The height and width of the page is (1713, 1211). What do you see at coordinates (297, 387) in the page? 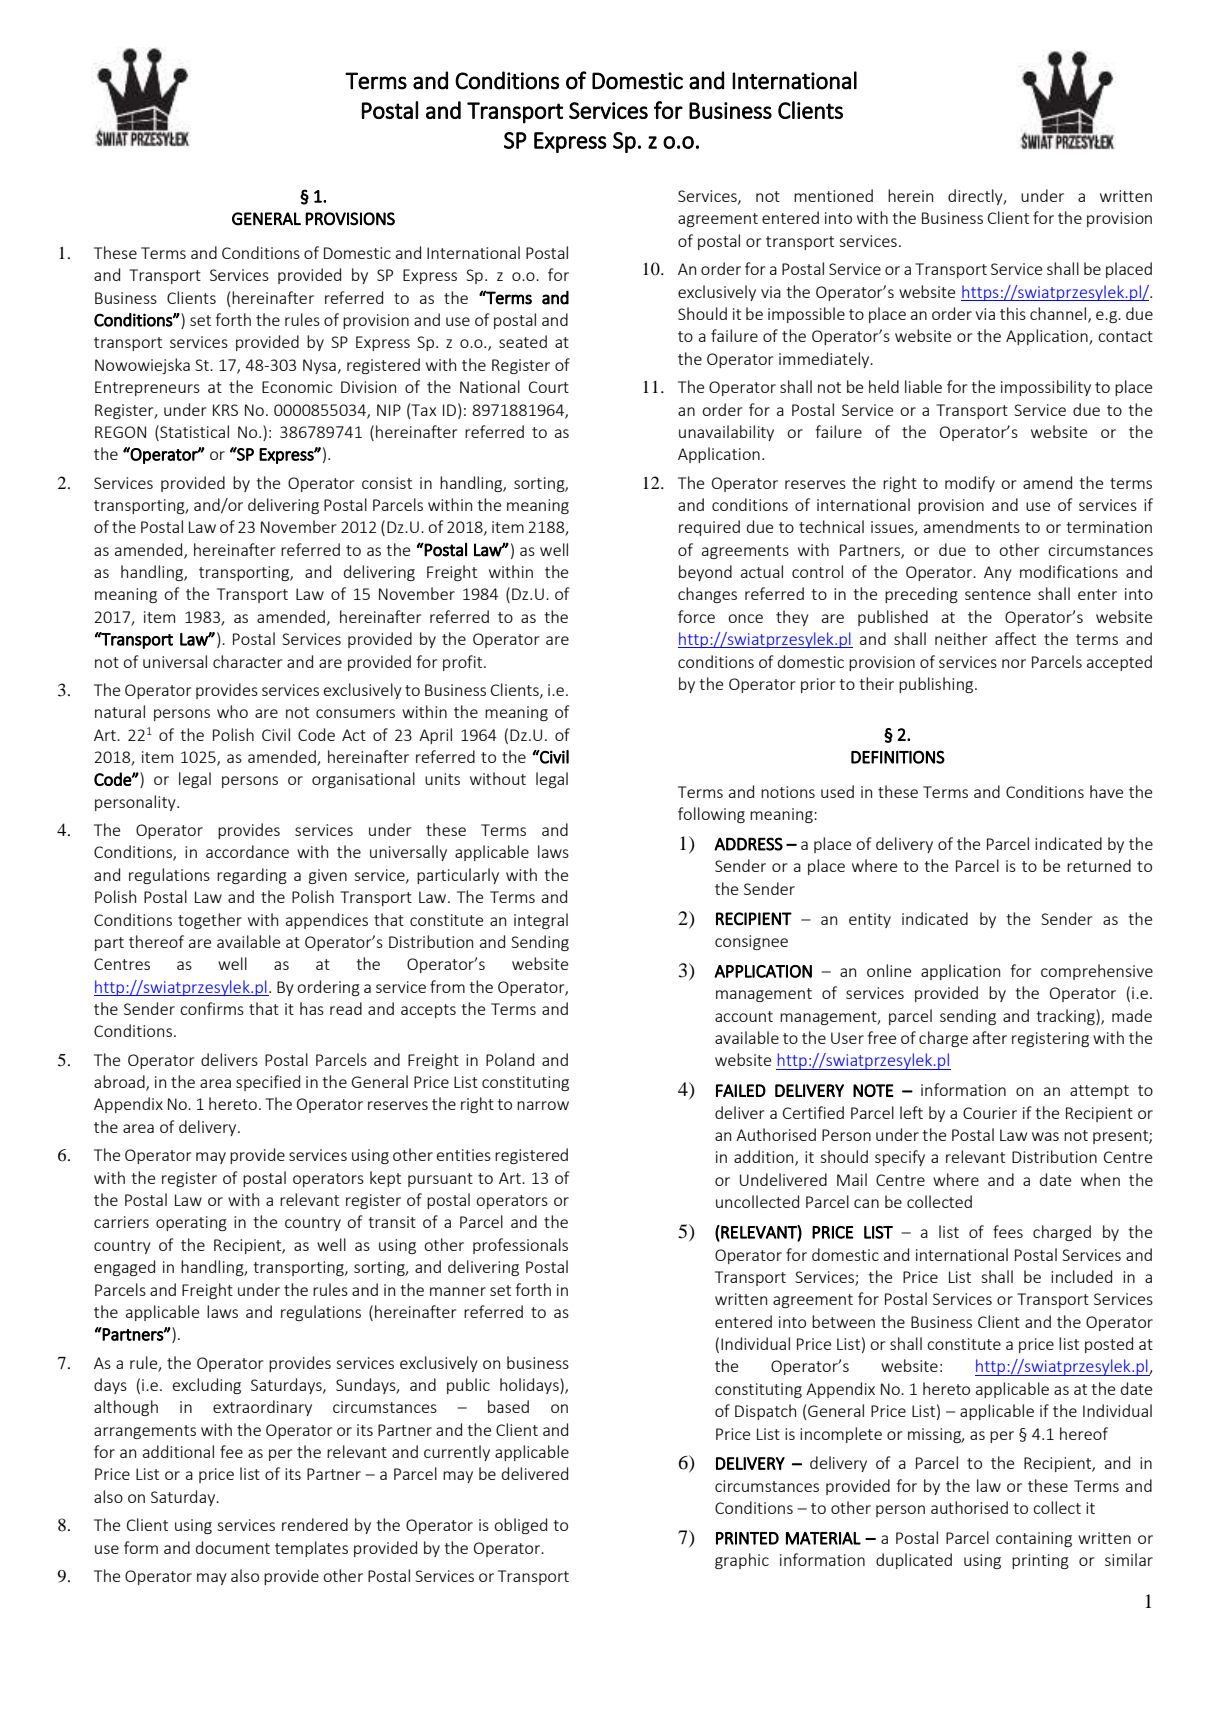
I see `Economic` at bounding box center [297, 387].
